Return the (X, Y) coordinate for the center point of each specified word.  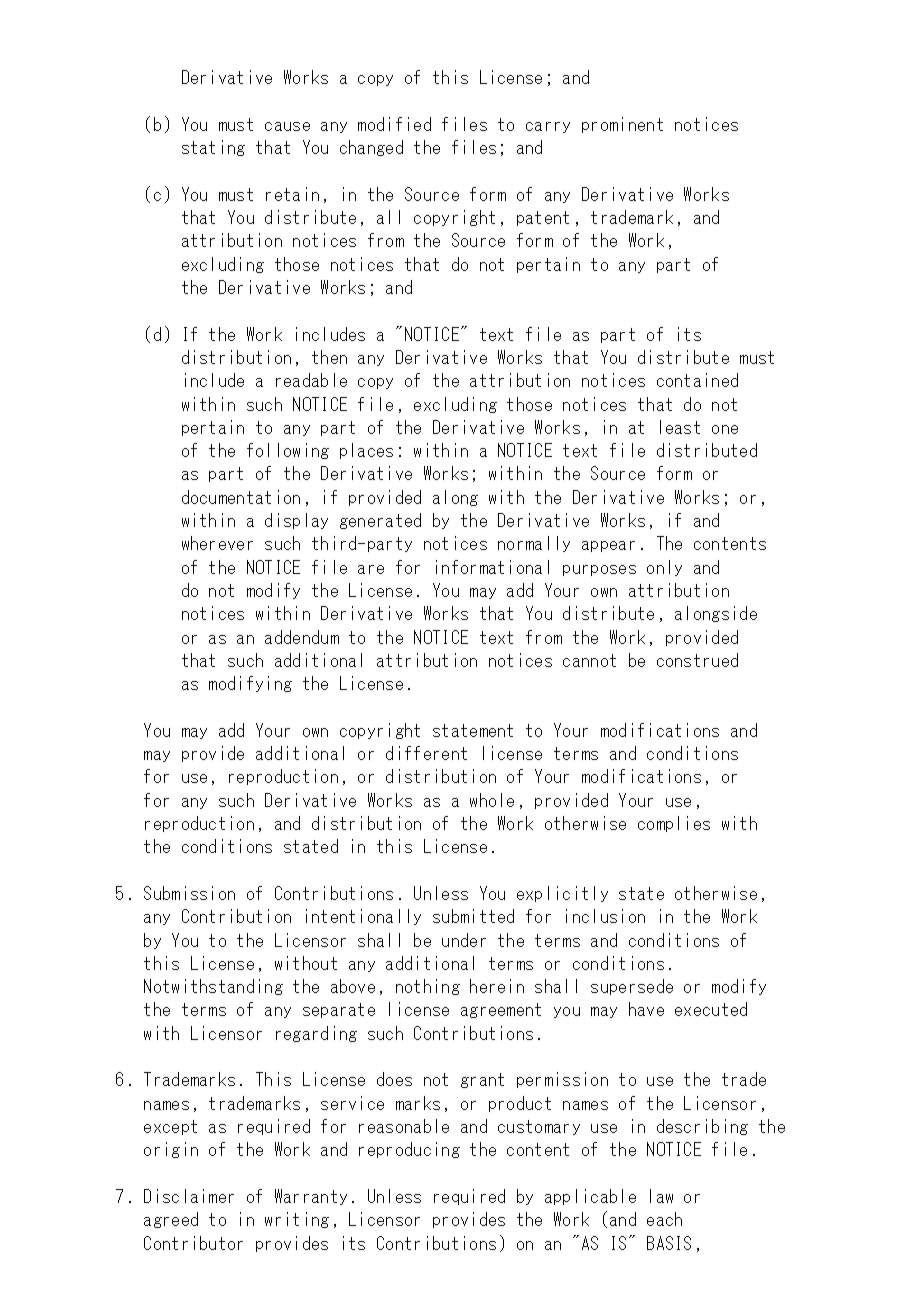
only (664, 568)
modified (394, 124)
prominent (622, 125)
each (664, 1219)
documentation (241, 497)
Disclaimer (189, 1196)
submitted (473, 916)
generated (380, 521)
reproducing (409, 1150)
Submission (189, 893)
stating (213, 148)
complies (674, 824)
